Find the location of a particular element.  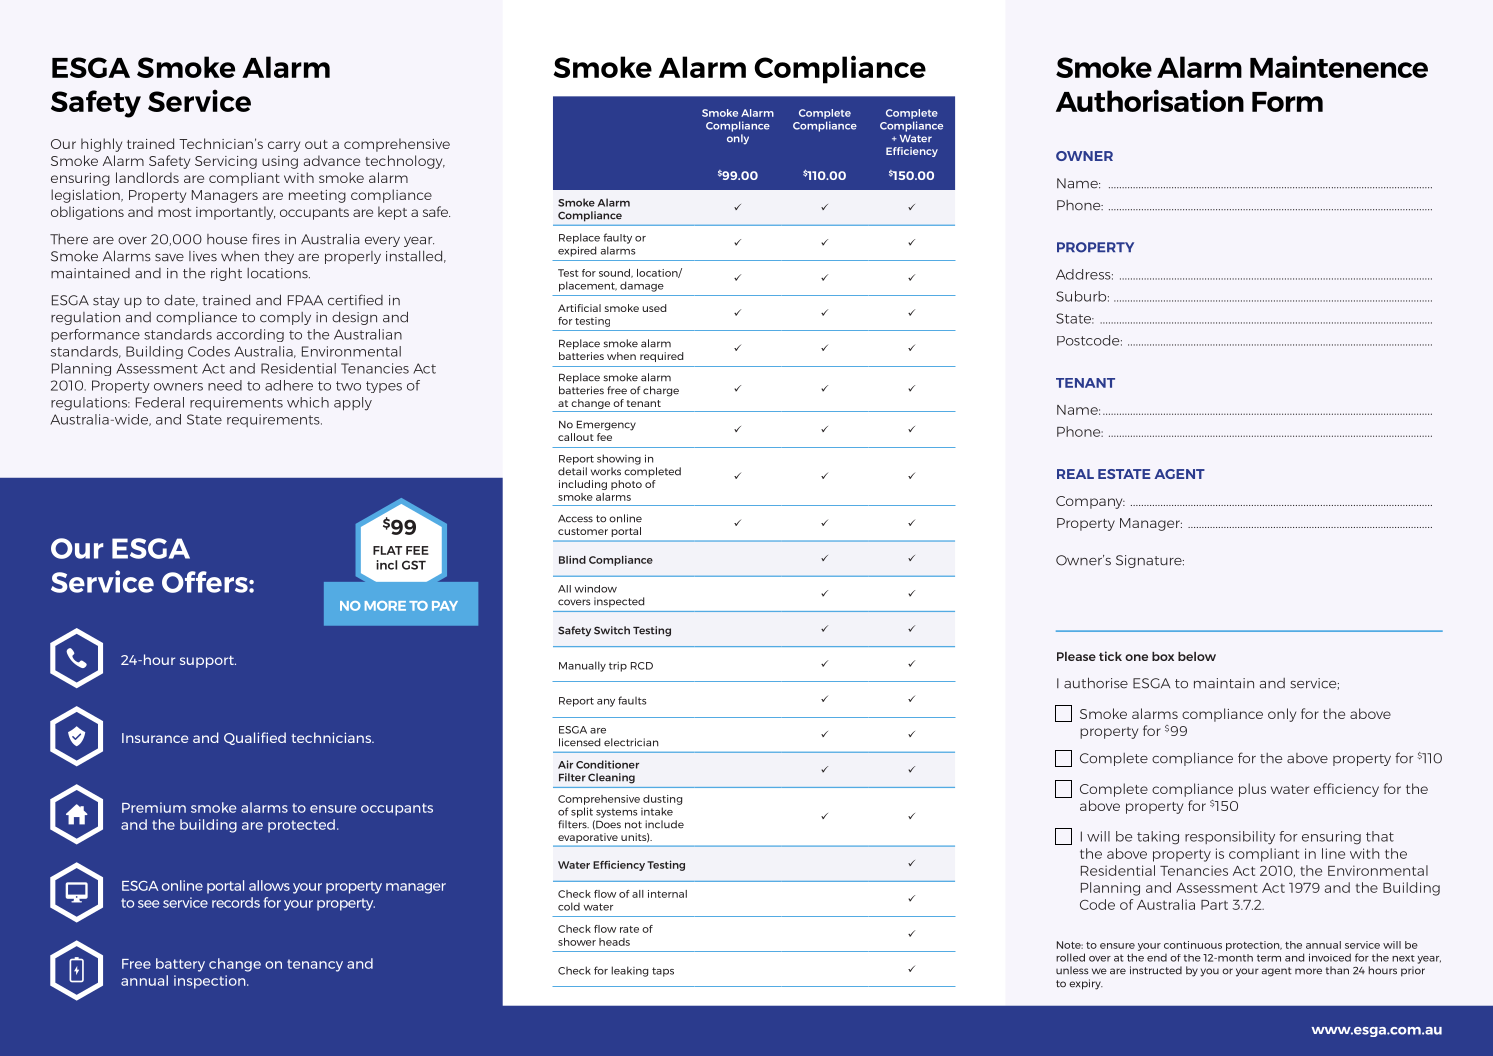

customer is located at coordinates (583, 531).
